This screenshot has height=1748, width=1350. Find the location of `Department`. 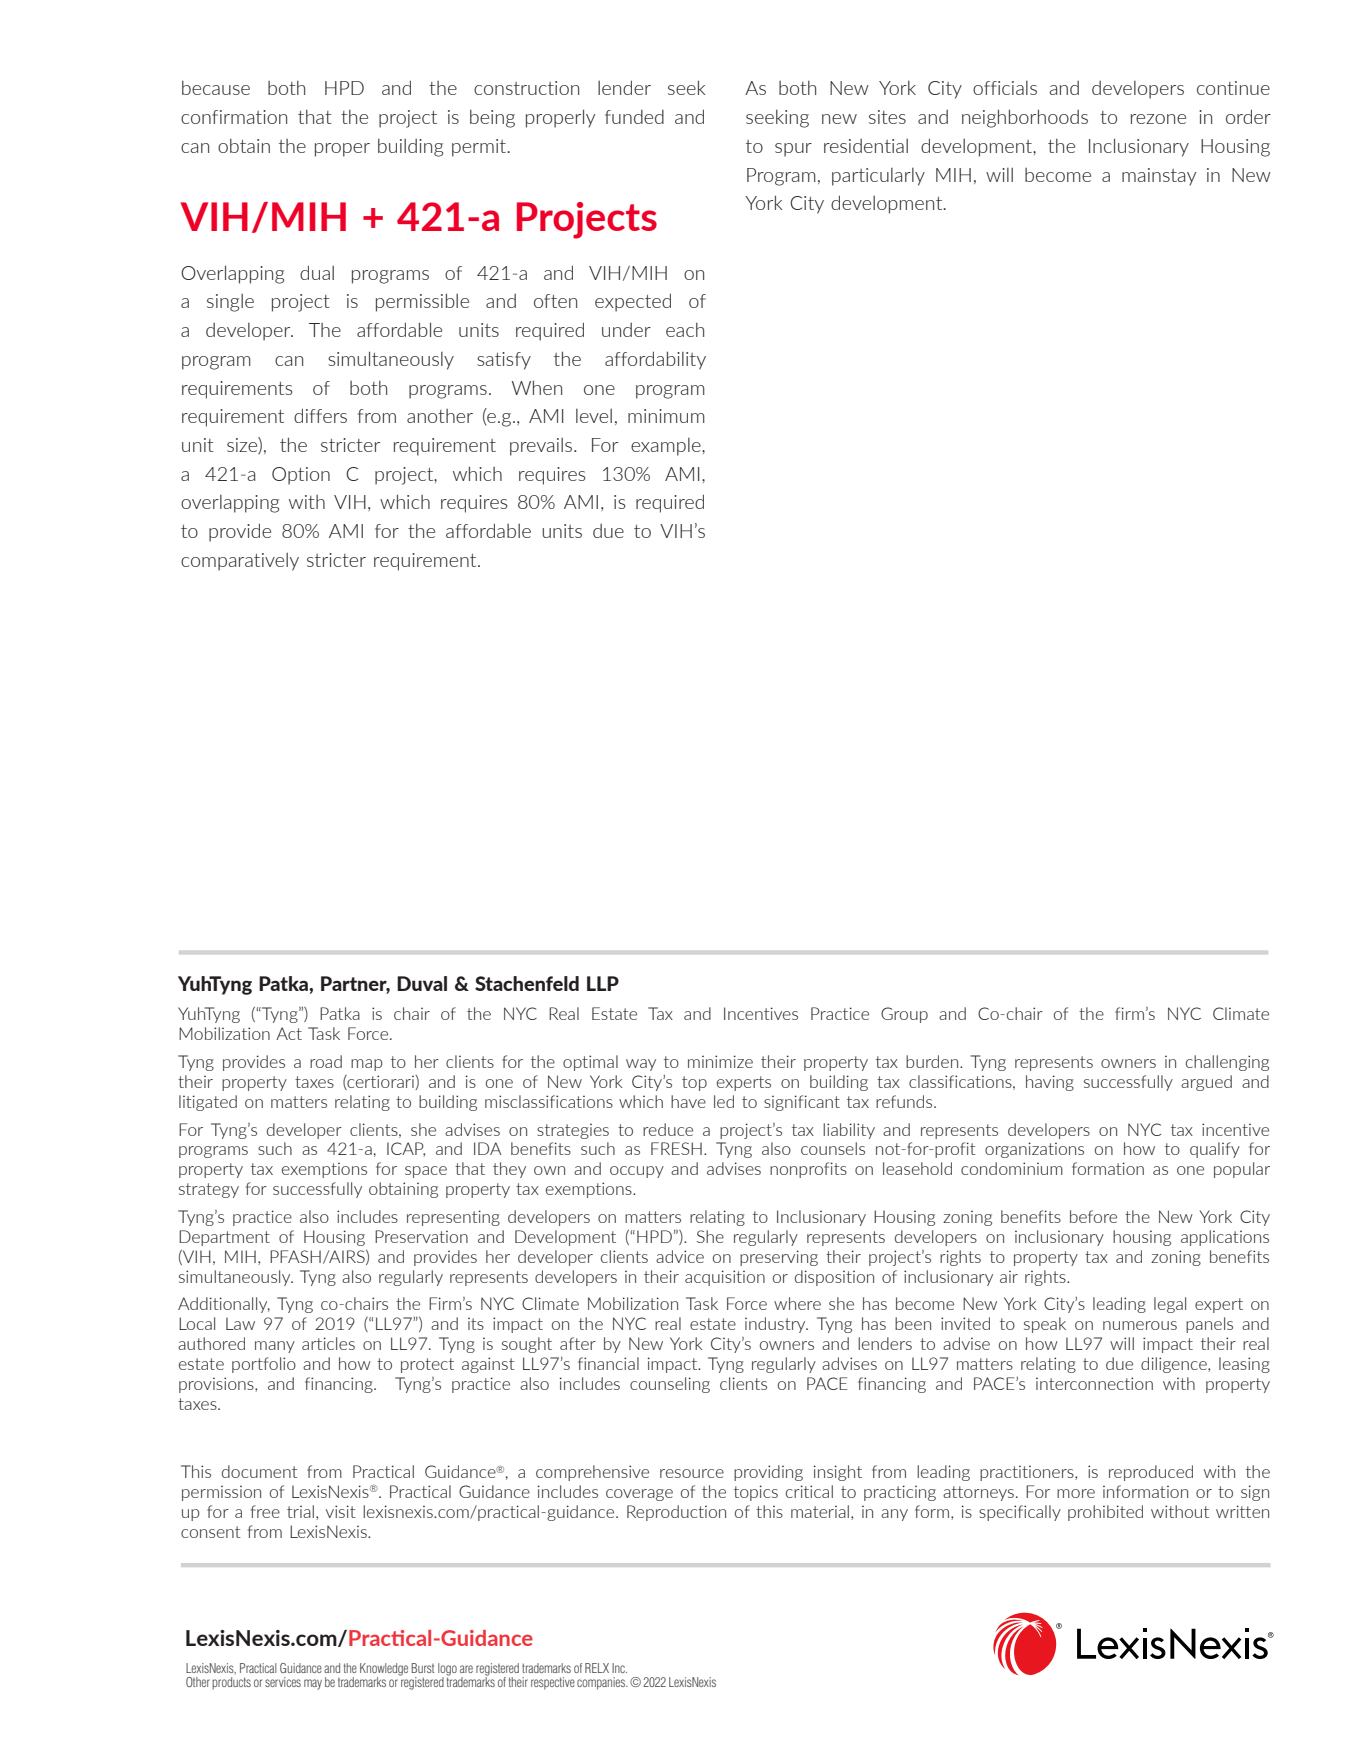

Department is located at coordinates (224, 1238).
